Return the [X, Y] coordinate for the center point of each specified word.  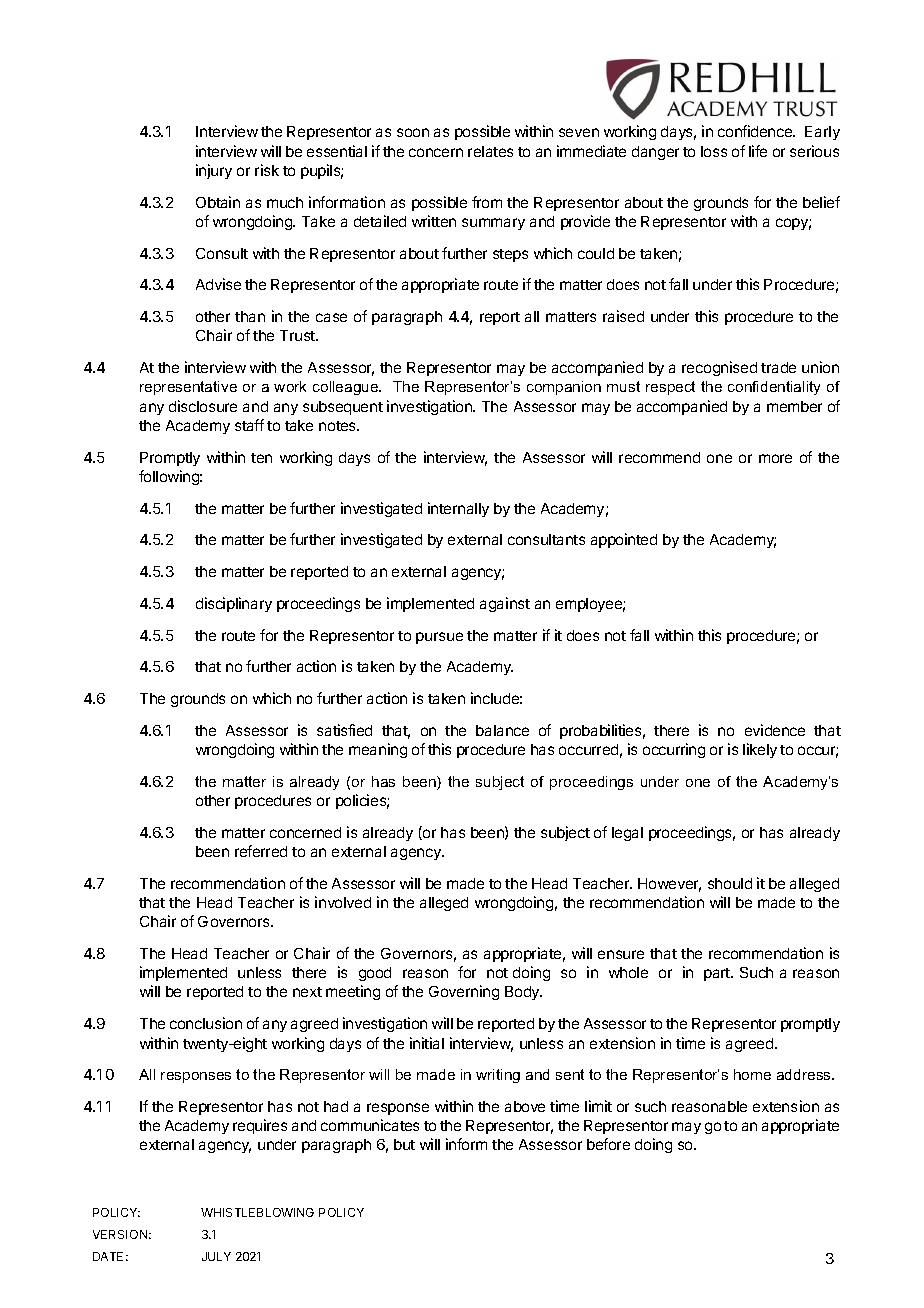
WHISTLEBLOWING [257, 1212]
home [752, 1074]
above [525, 1106]
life [758, 151]
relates [490, 151]
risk [267, 170]
